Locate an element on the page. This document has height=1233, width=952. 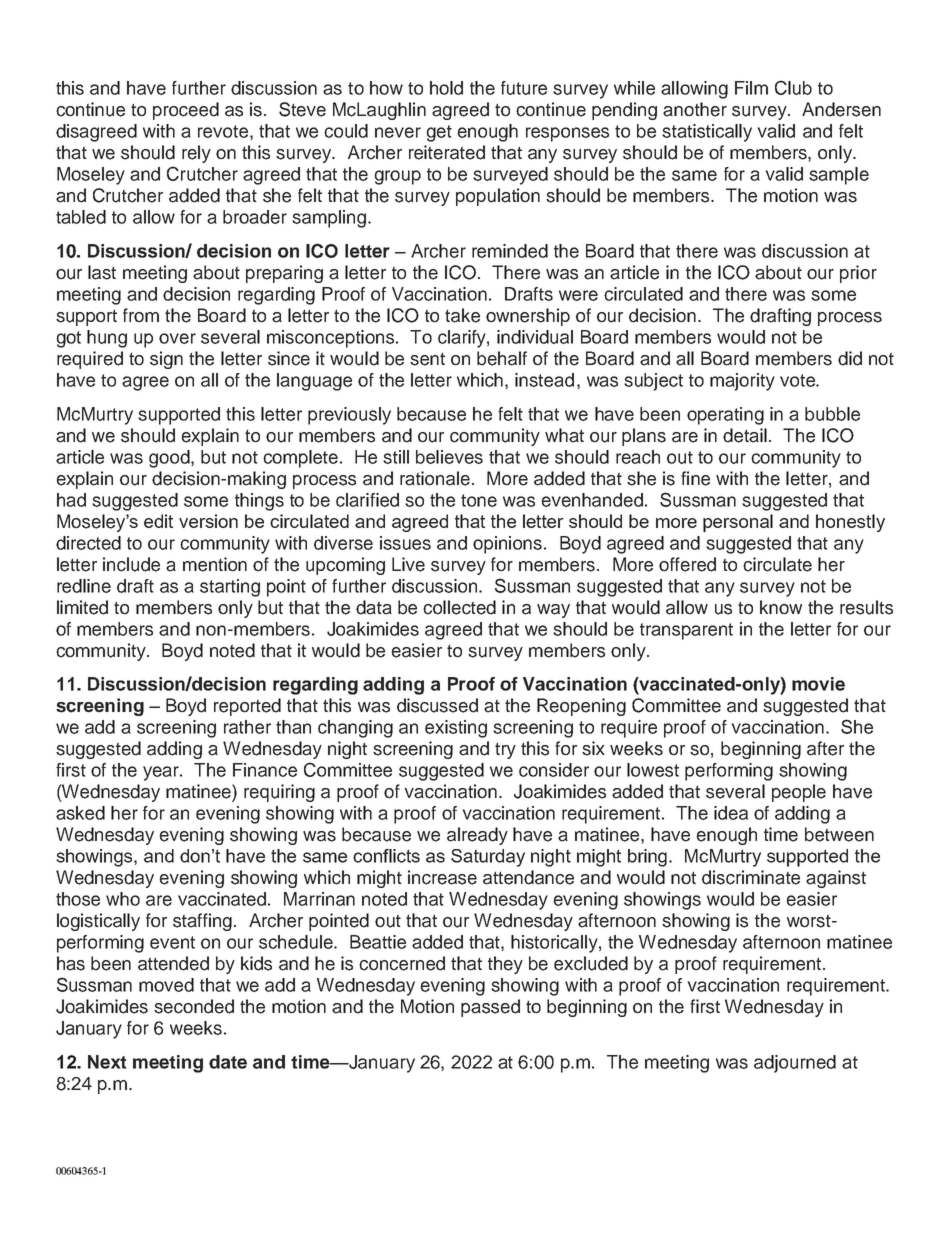
passed is located at coordinates (490, 1008).
